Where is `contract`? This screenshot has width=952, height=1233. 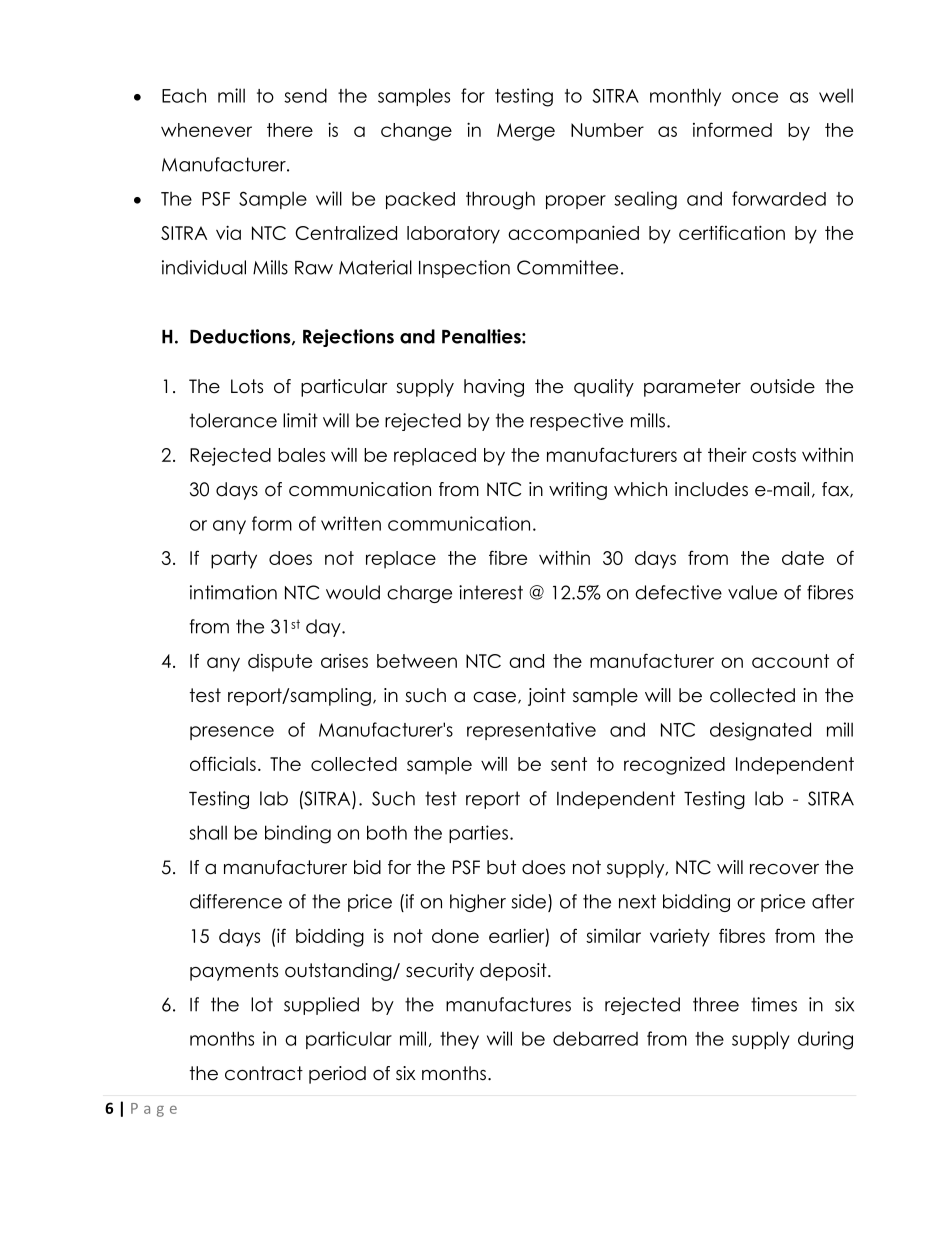 contract is located at coordinates (264, 1073).
